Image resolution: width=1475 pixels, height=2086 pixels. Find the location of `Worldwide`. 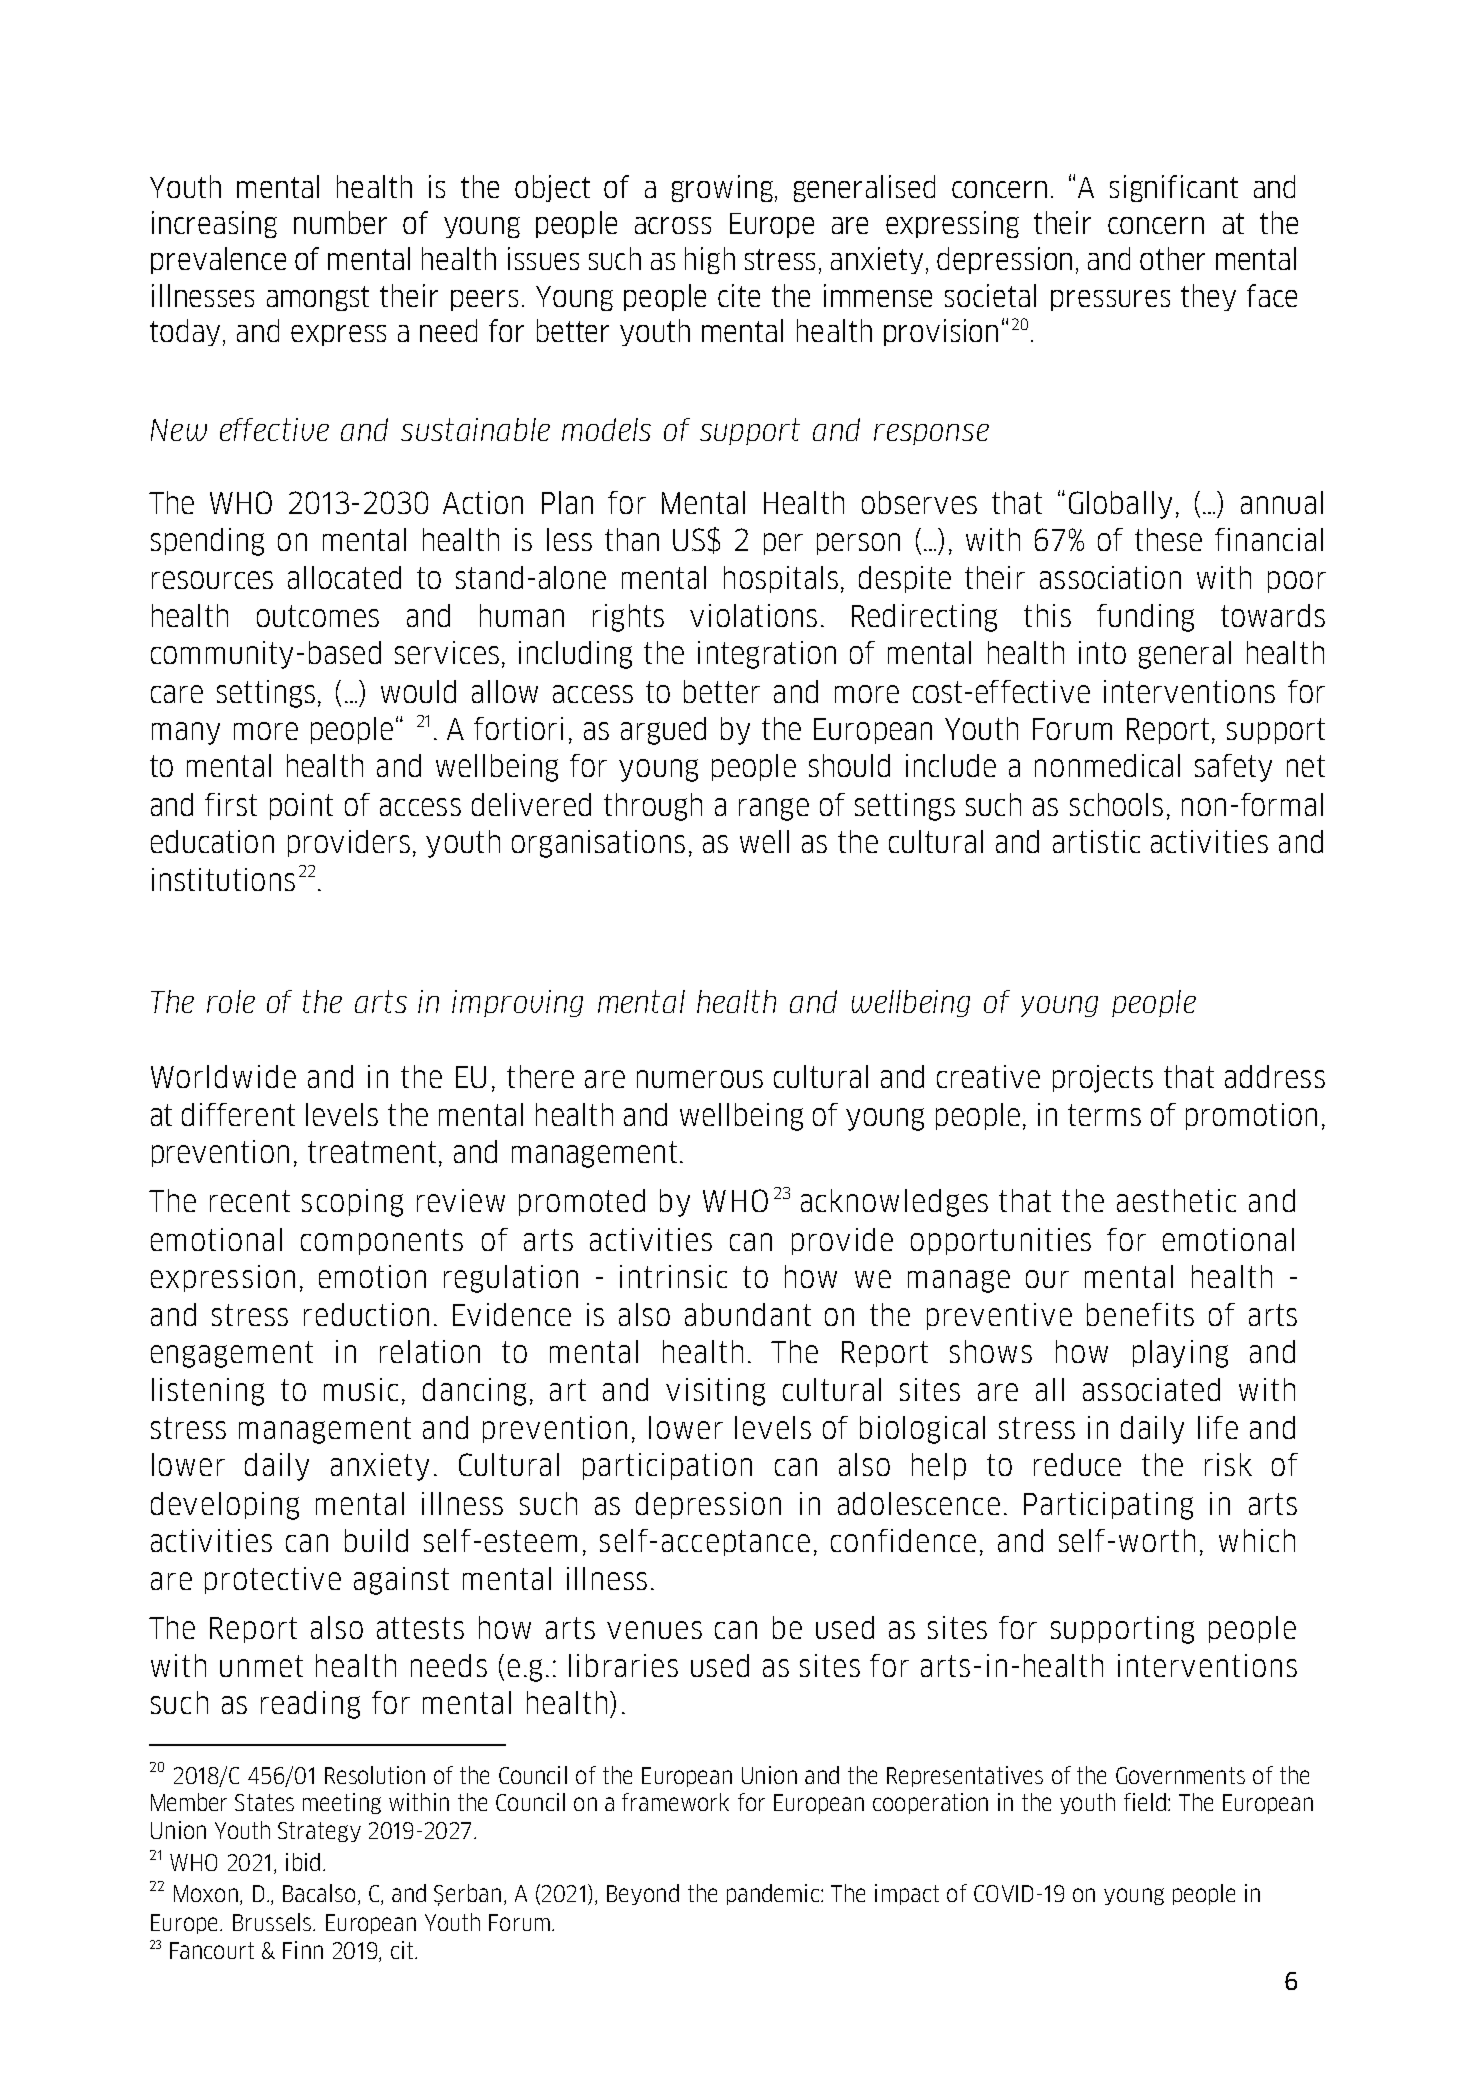

Worldwide is located at coordinates (223, 1076).
